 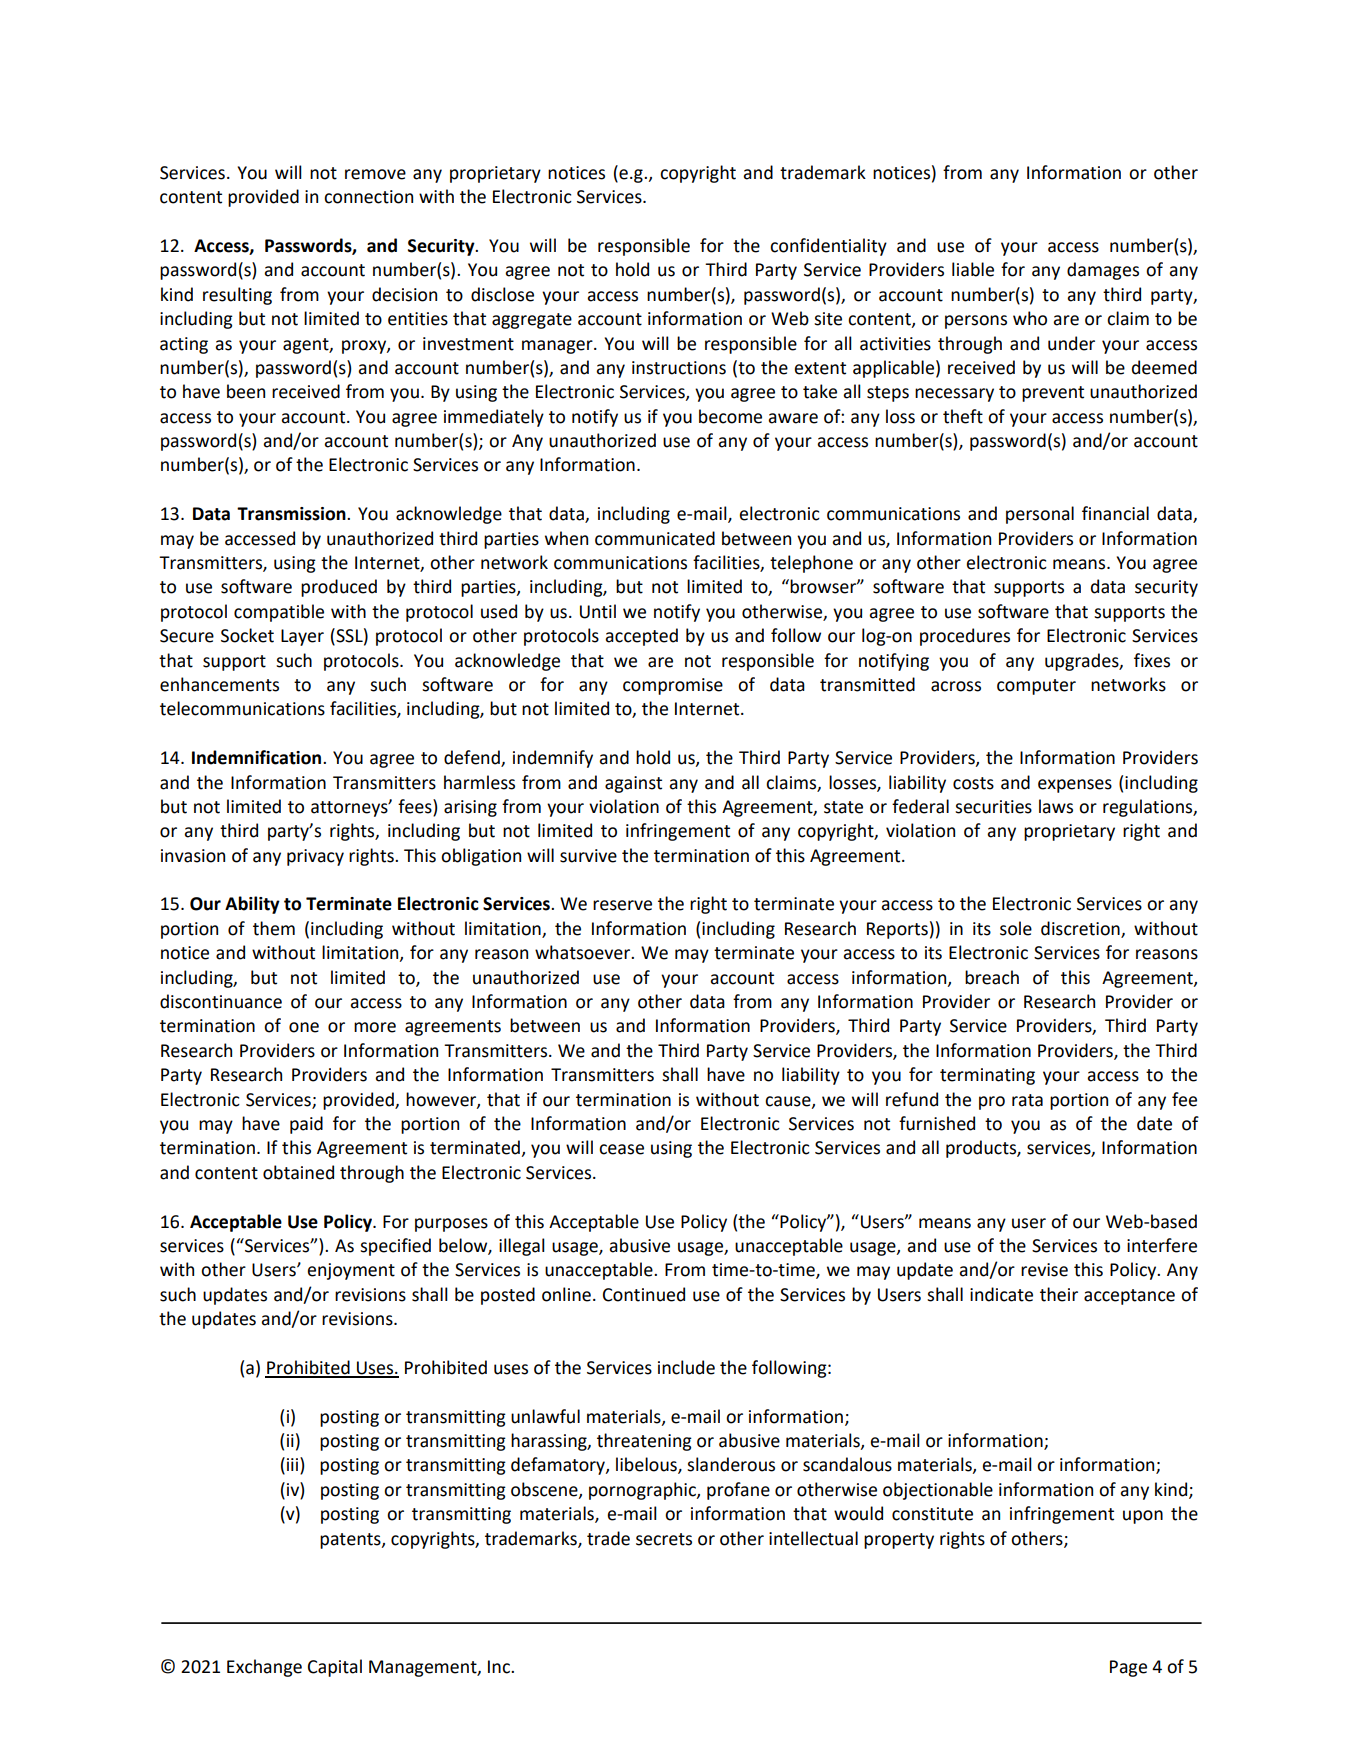 I want to click on connection, so click(x=368, y=197).
